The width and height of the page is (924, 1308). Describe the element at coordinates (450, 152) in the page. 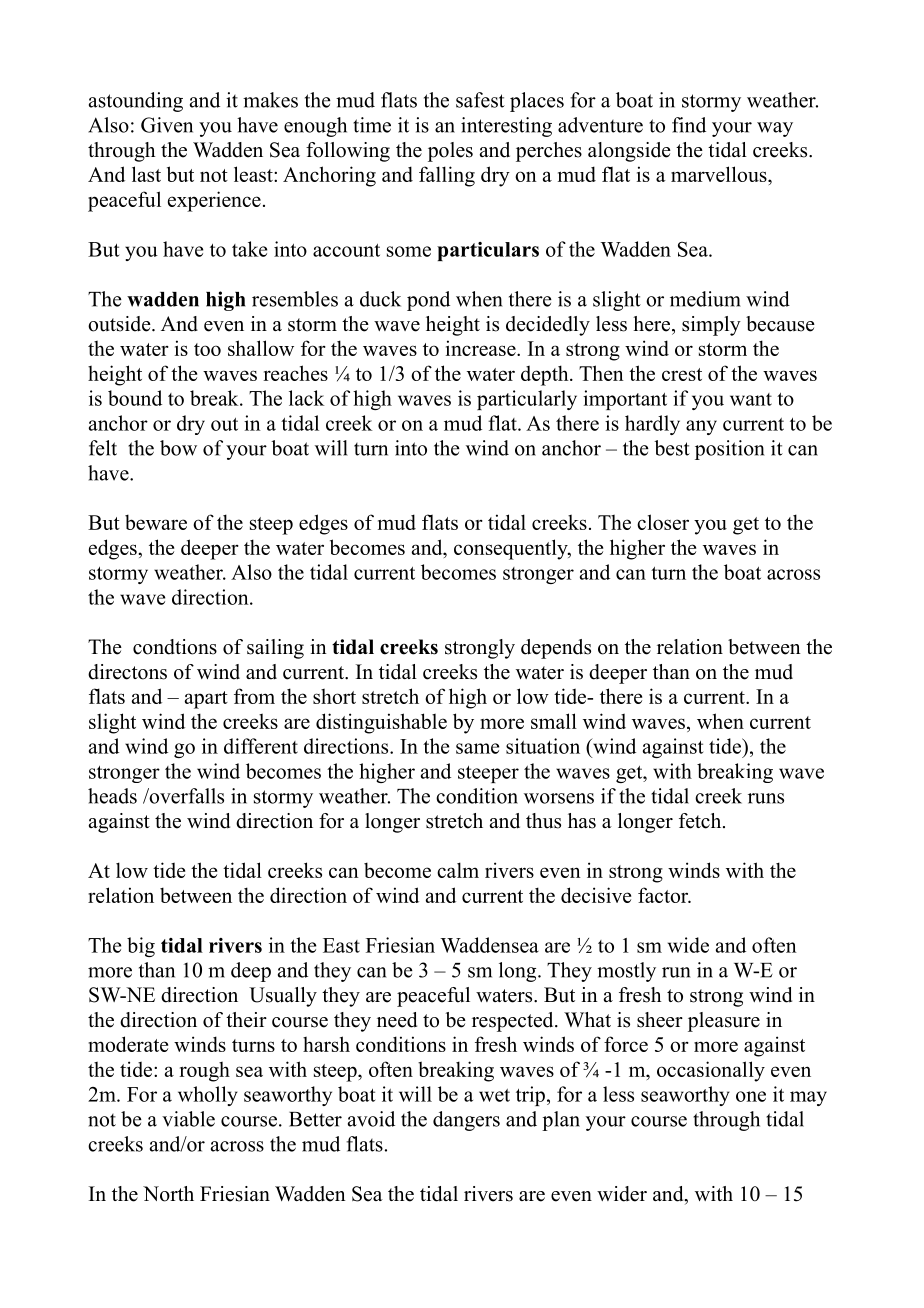

I see `poles` at that location.
